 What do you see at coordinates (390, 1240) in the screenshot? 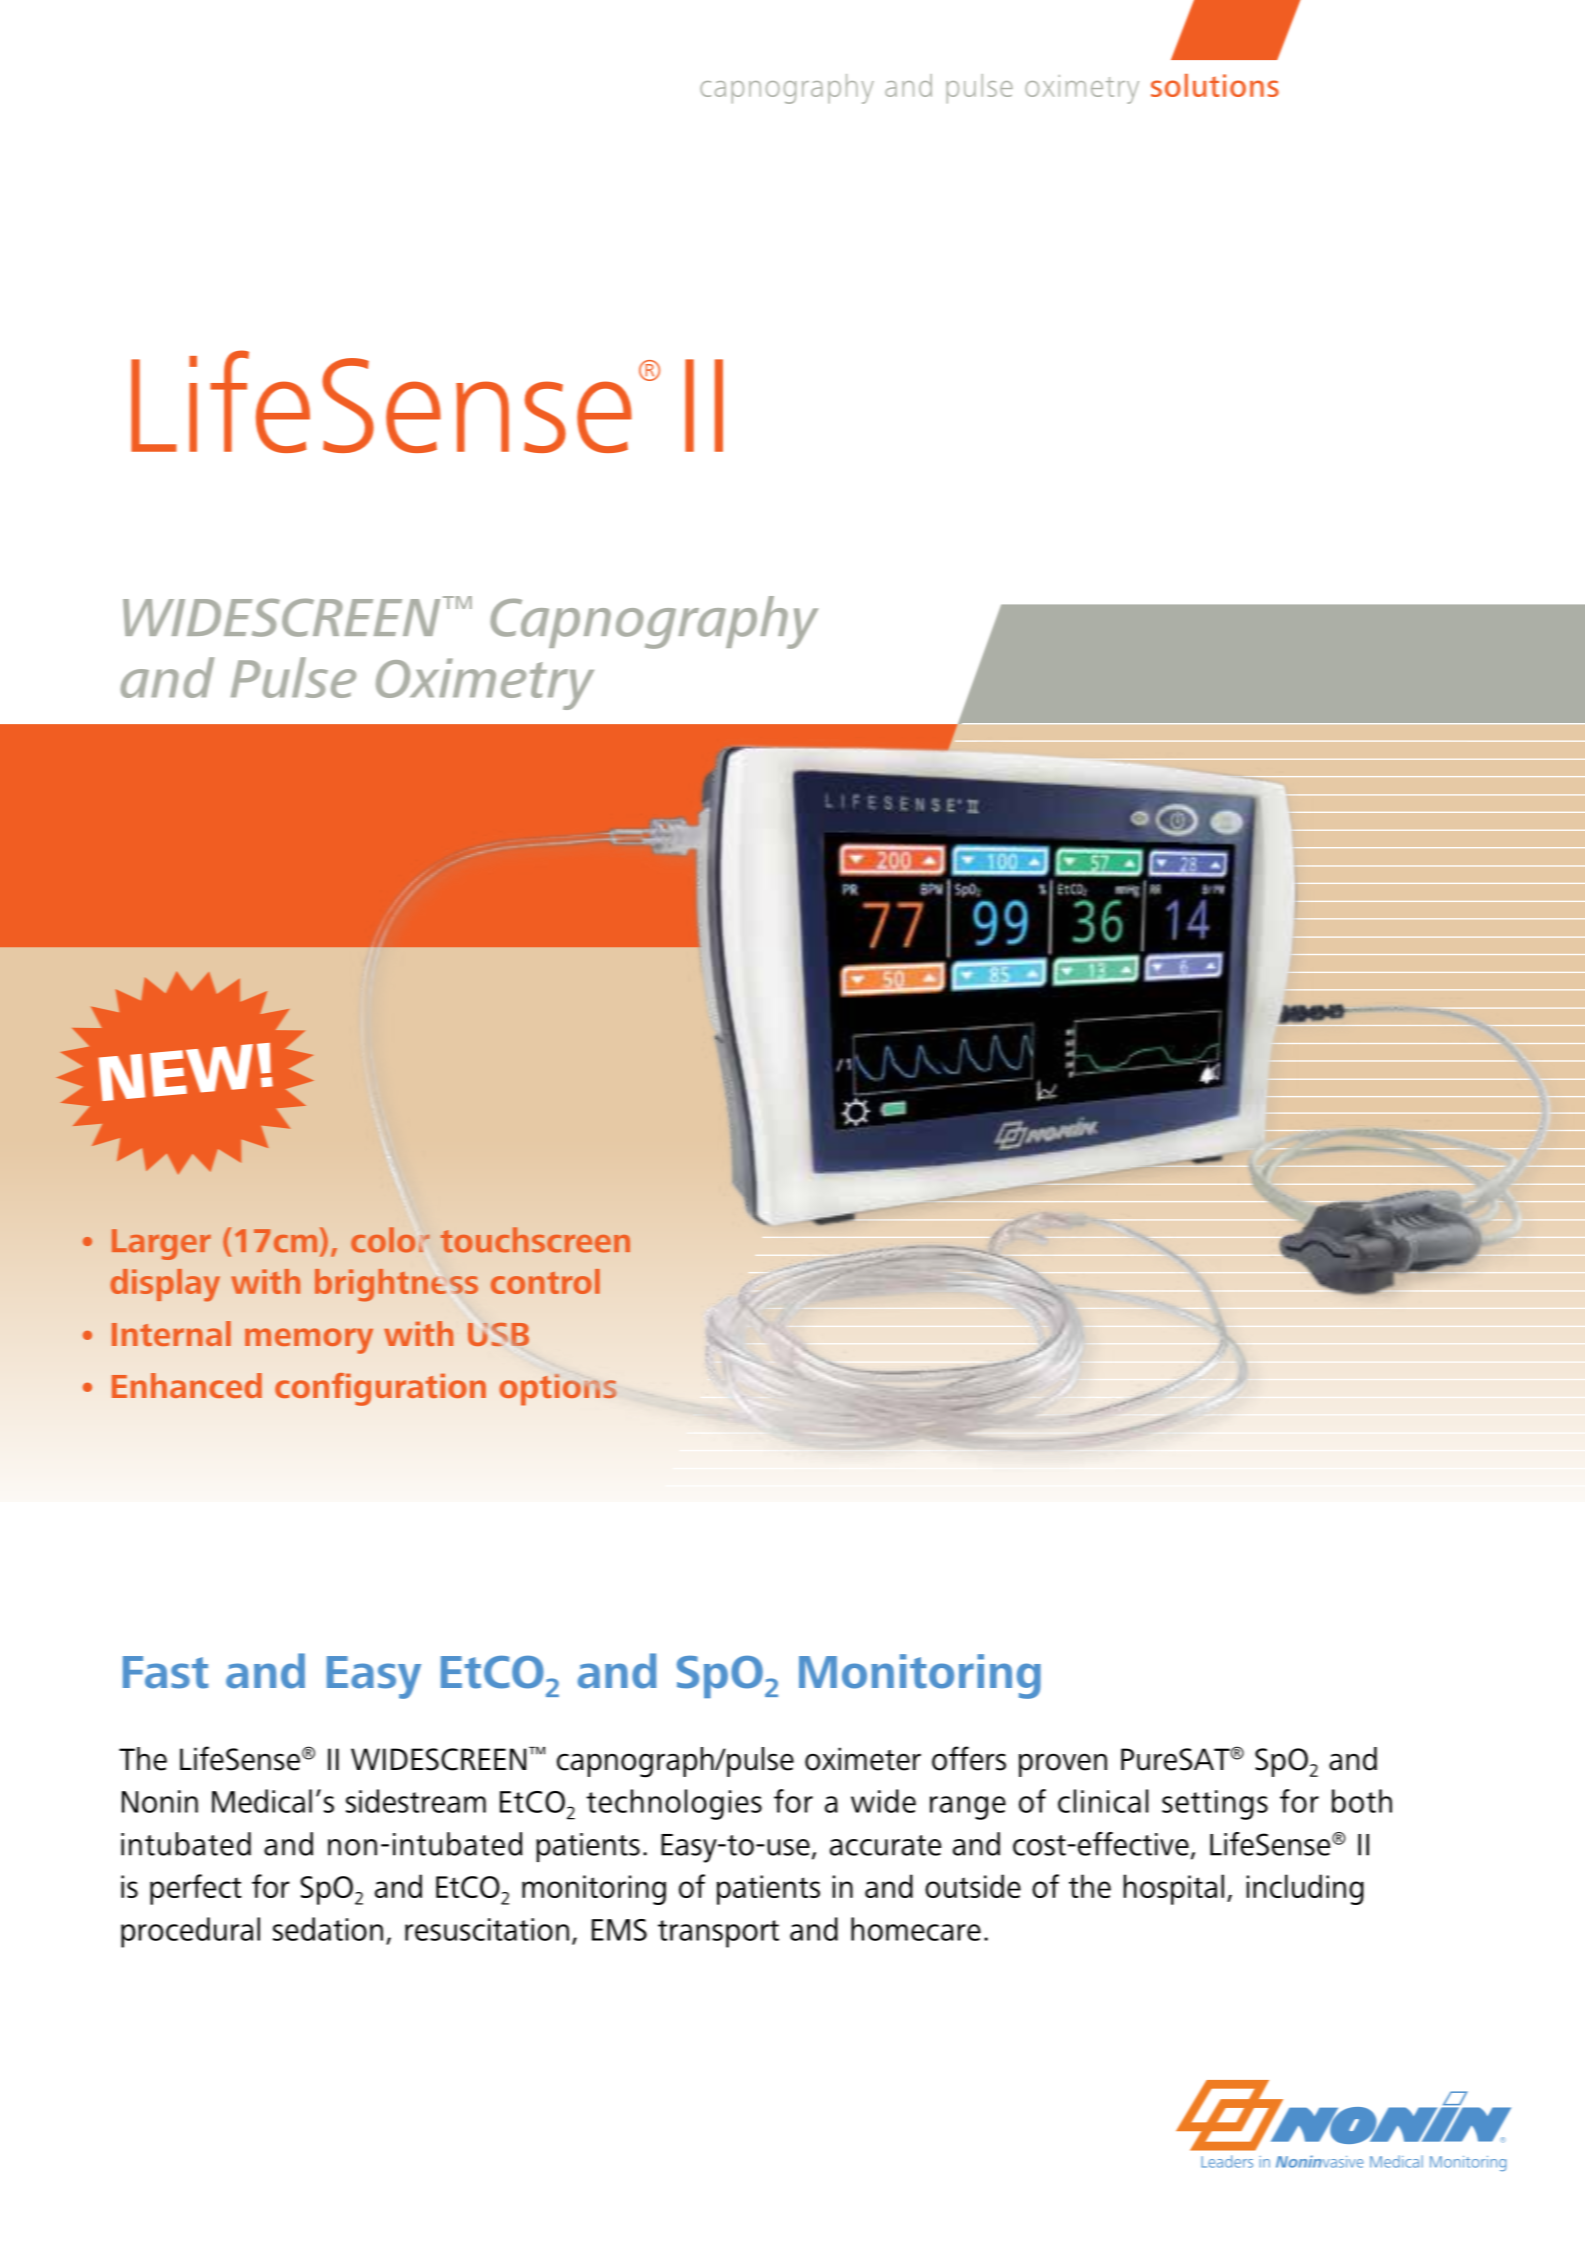
I see `color` at bounding box center [390, 1240].
